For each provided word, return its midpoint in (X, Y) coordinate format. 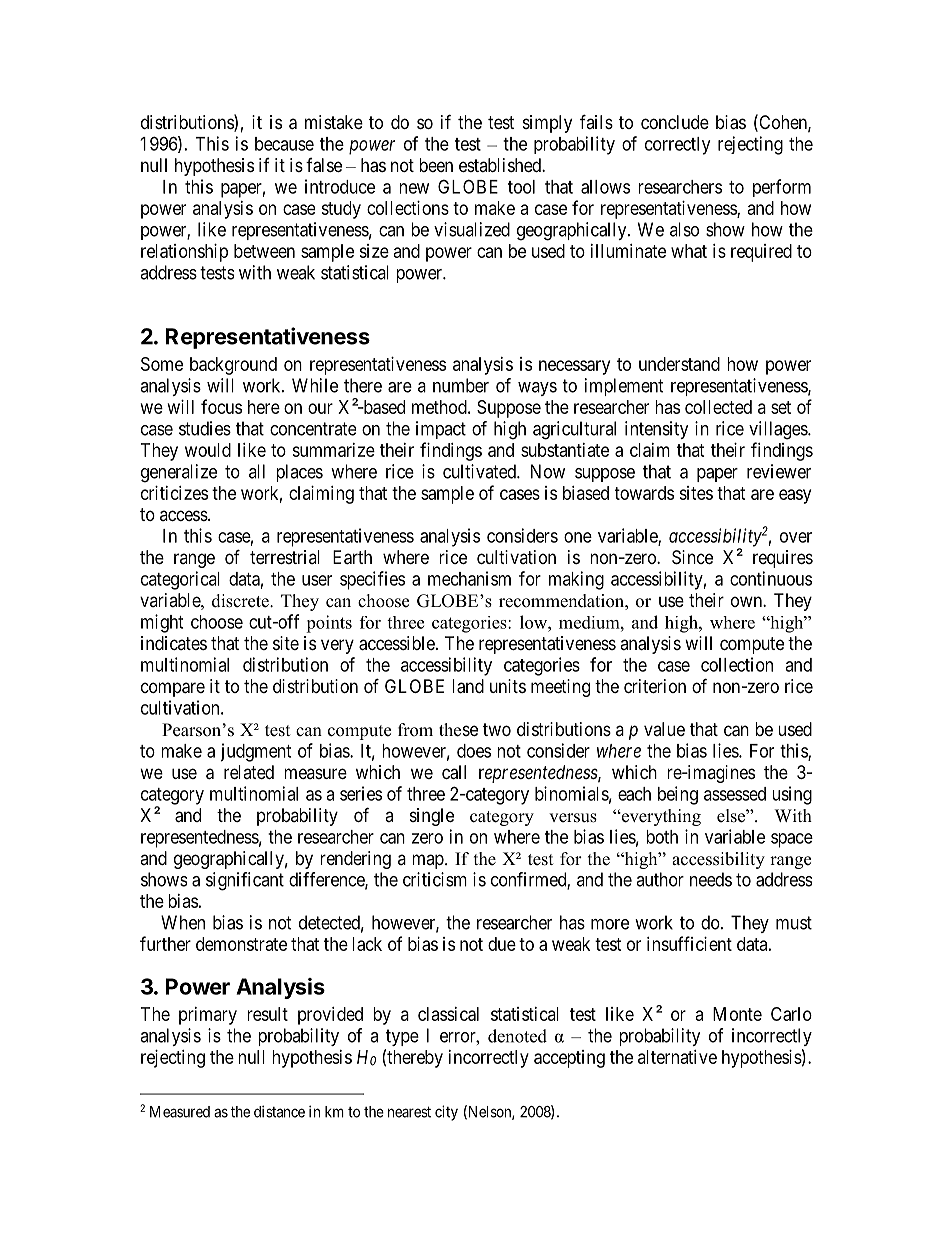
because (284, 144)
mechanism (469, 578)
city (446, 1113)
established (501, 165)
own (747, 601)
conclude (675, 122)
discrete (241, 601)
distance (279, 1111)
